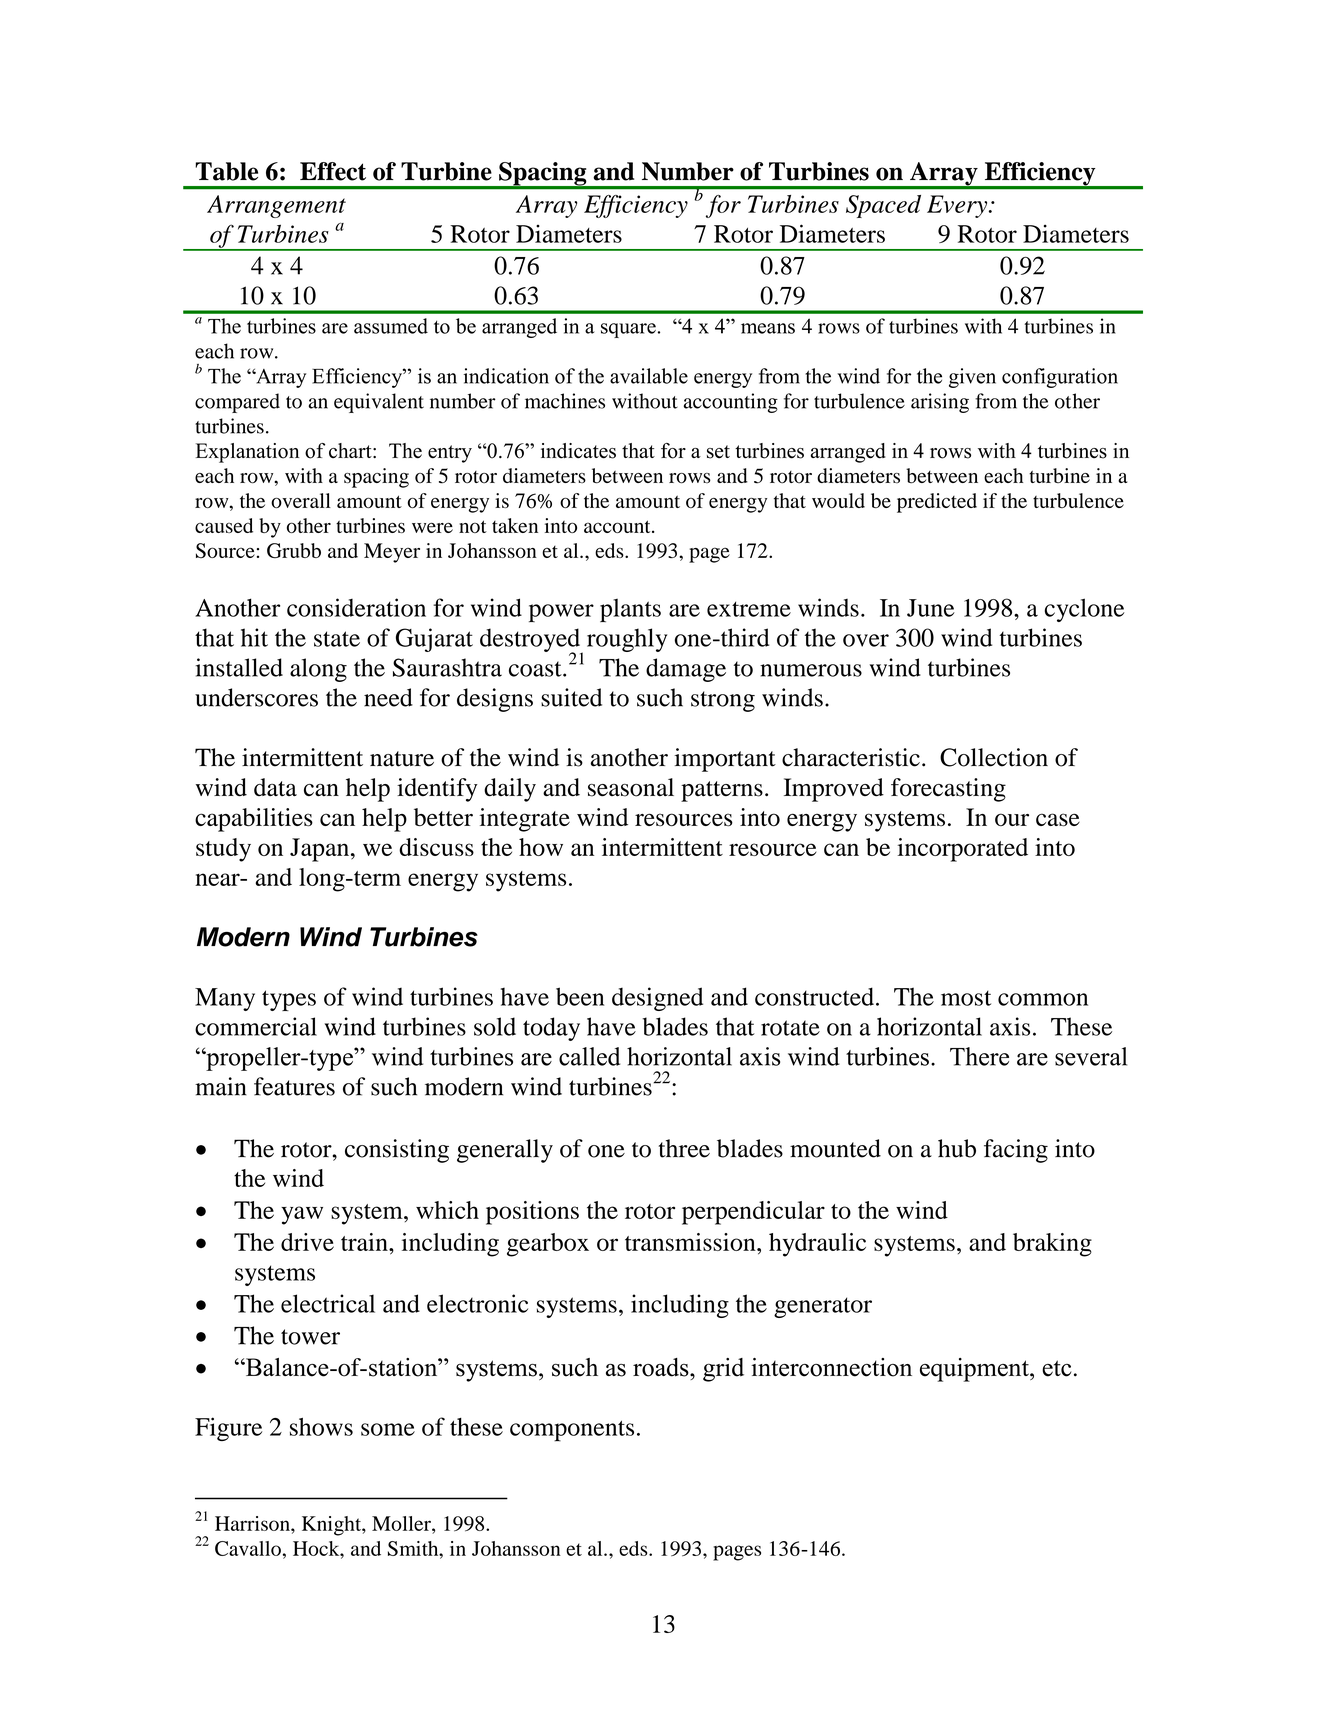 This screenshot has height=1717, width=1326. I want to click on three, so click(684, 1148).
